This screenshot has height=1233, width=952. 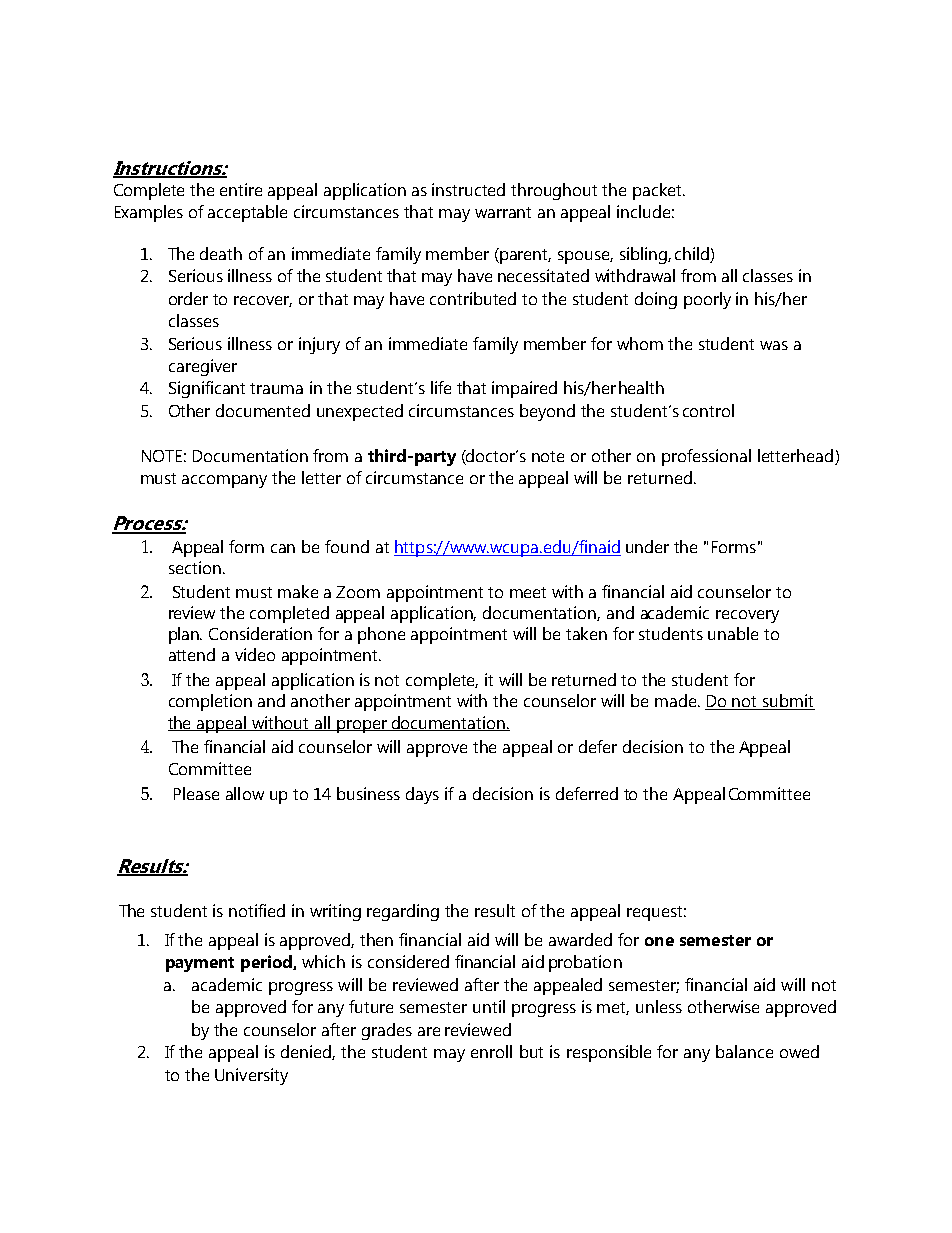 What do you see at coordinates (528, 592) in the screenshot?
I see `meet` at bounding box center [528, 592].
